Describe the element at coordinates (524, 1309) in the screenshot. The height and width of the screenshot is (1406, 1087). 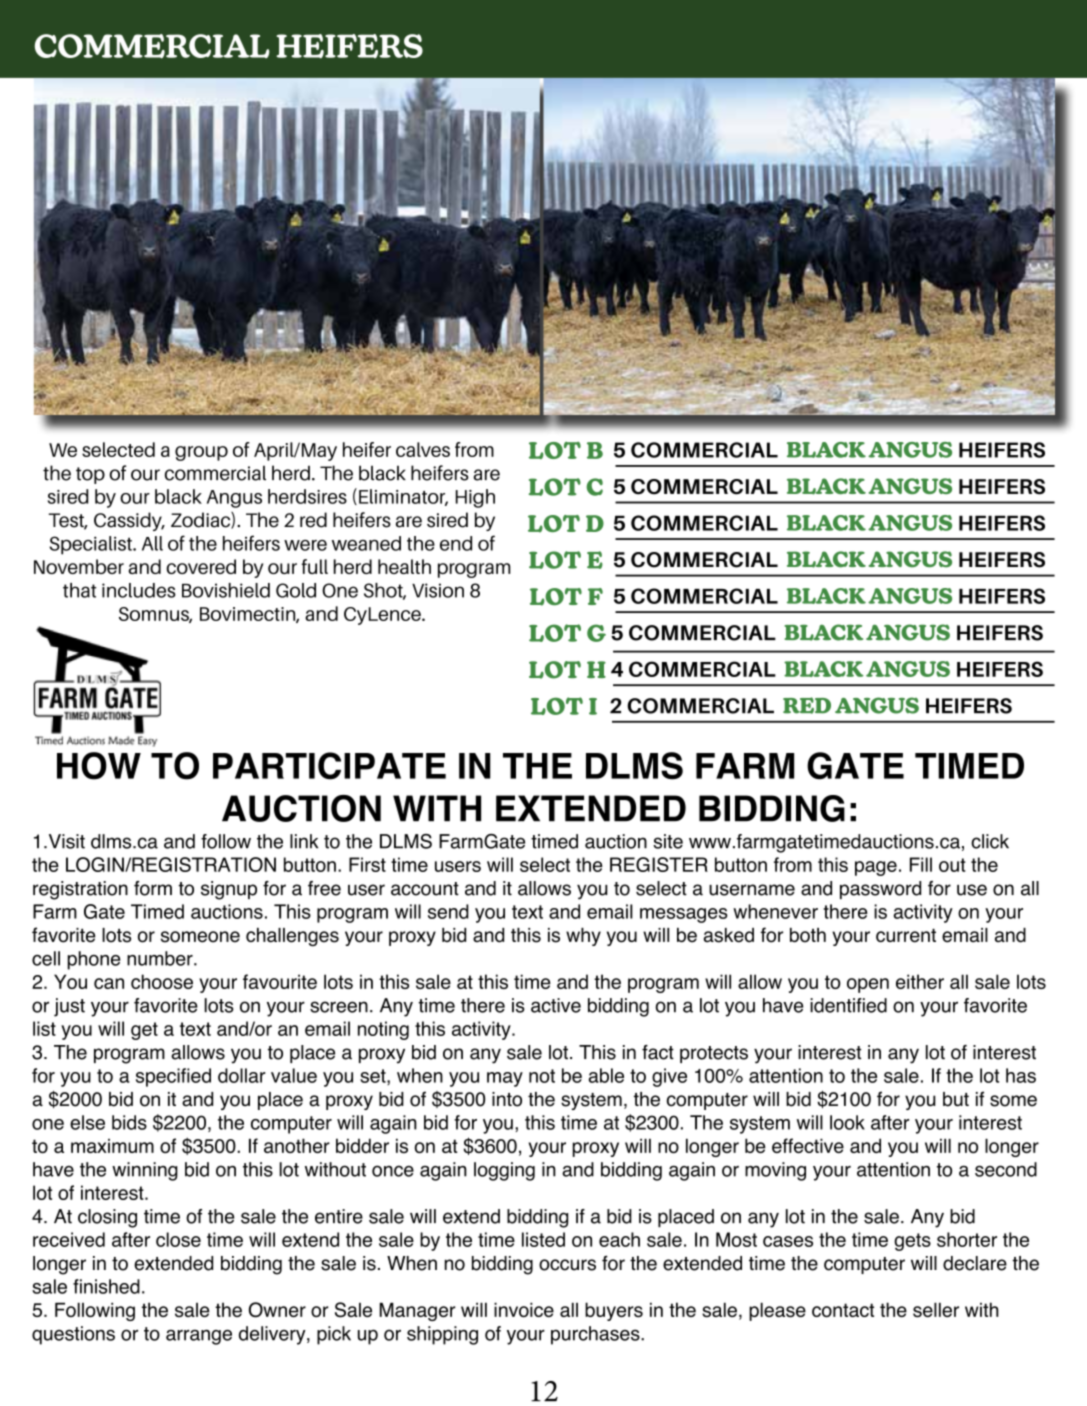
I see `invoice` at that location.
